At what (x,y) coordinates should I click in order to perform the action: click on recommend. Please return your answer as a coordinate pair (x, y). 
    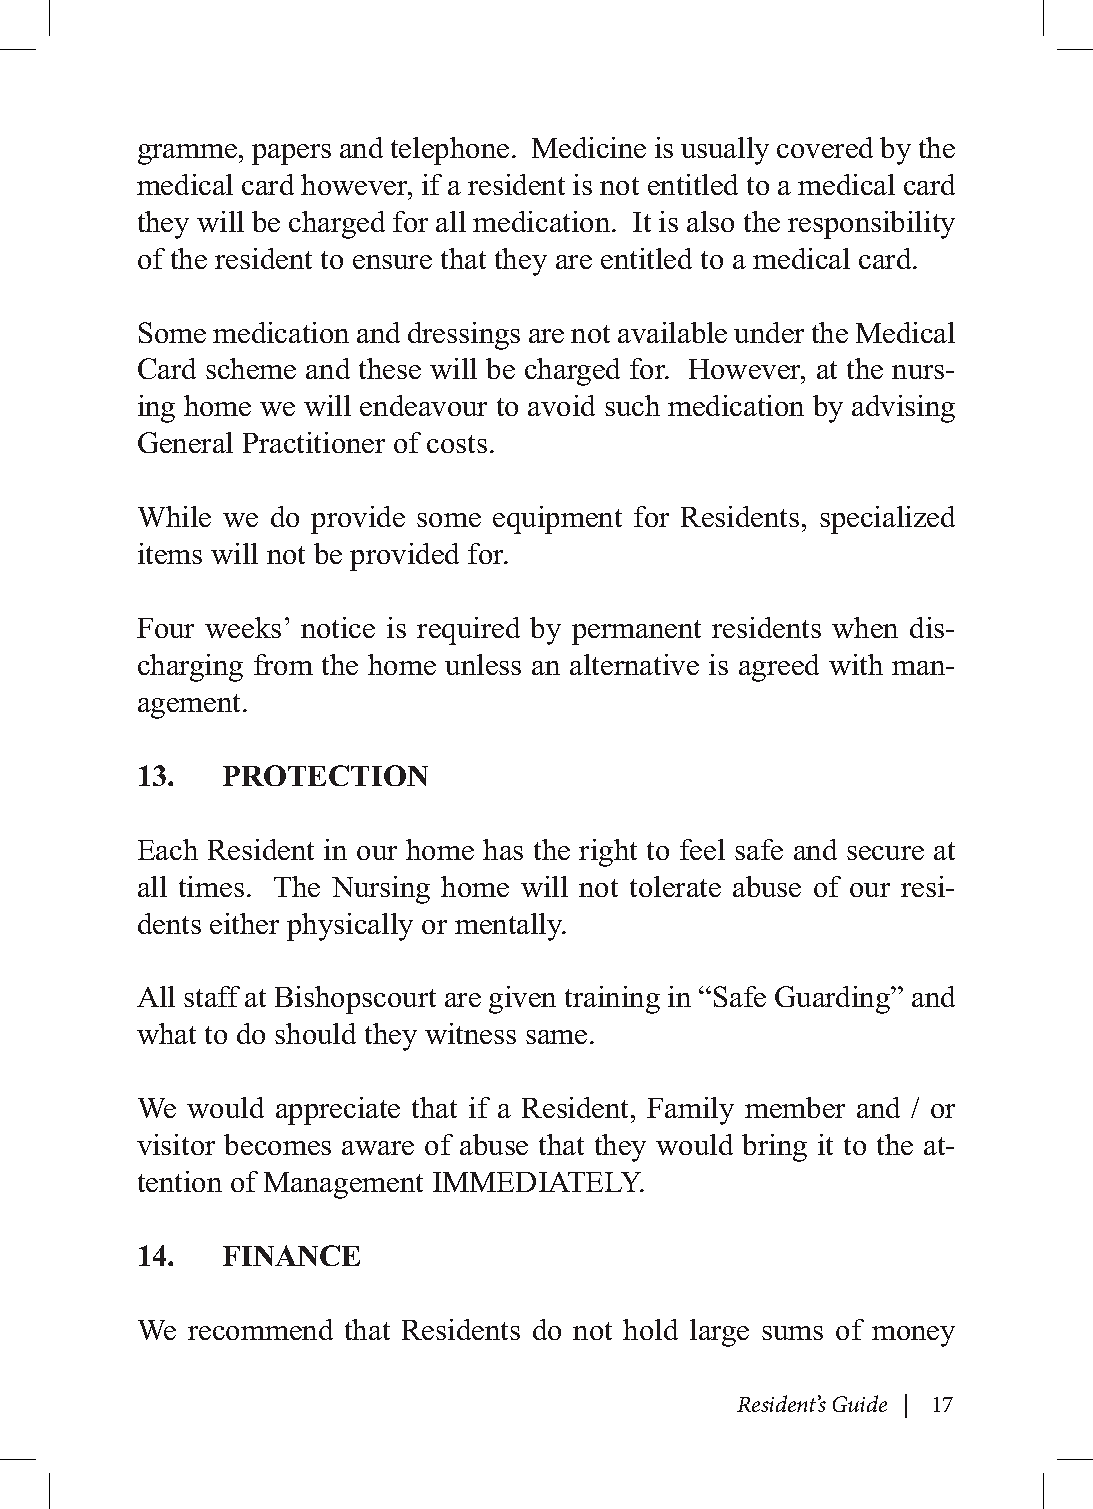
    Looking at the image, I should click on (260, 1329).
